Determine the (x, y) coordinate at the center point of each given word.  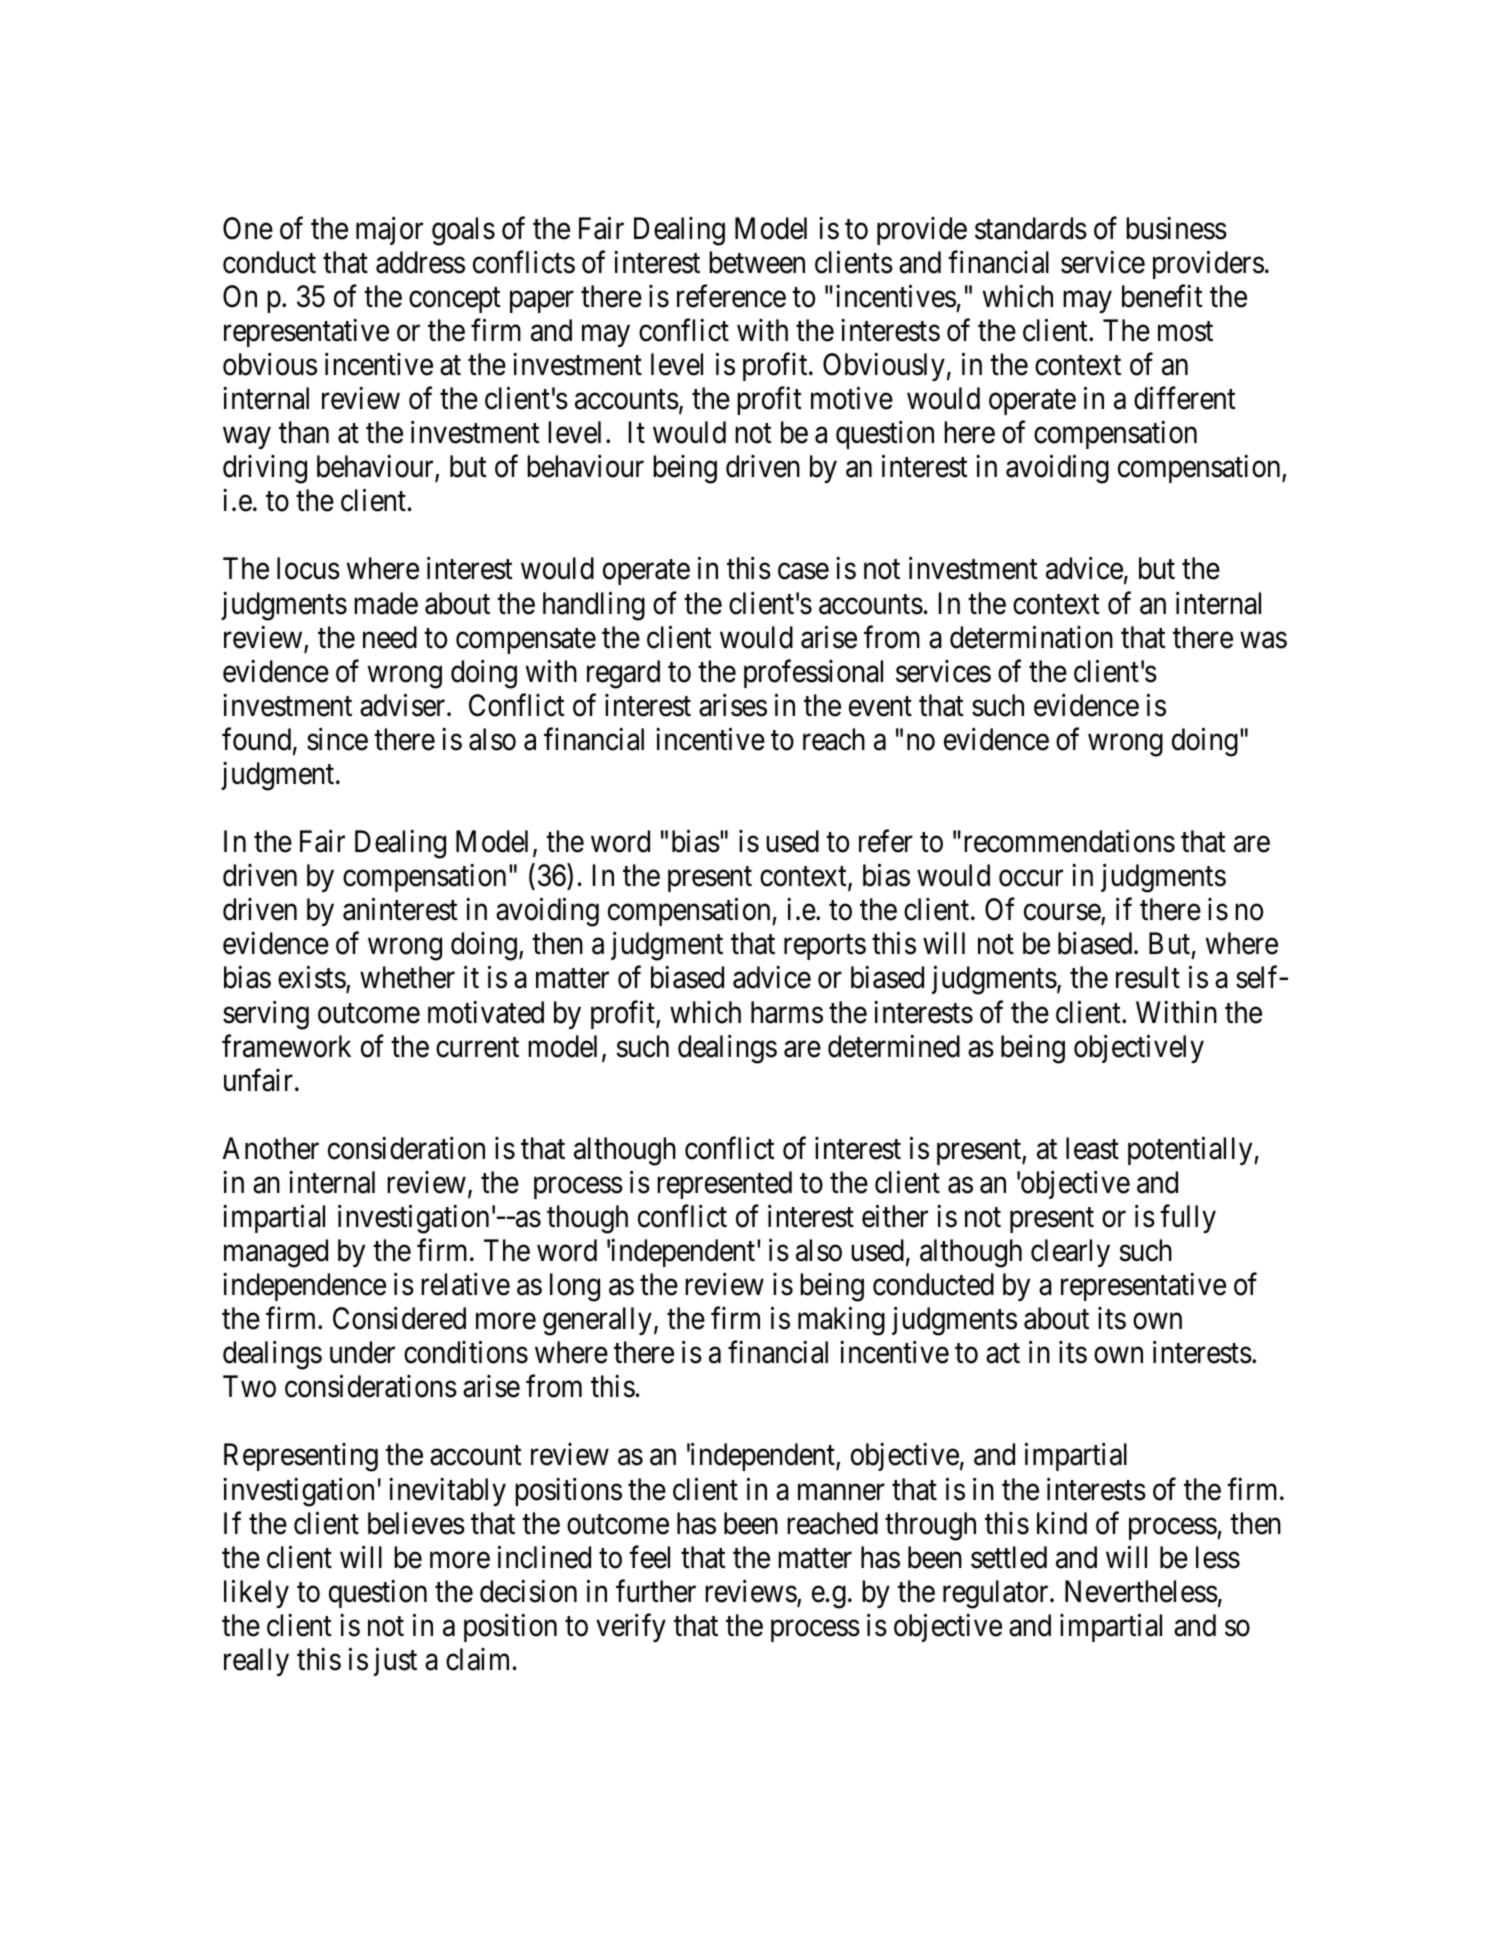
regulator (997, 1594)
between (757, 262)
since (337, 739)
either (895, 1216)
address (420, 262)
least (1092, 1148)
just (395, 1662)
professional (813, 674)
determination (1031, 637)
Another (271, 1148)
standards (1031, 228)
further (656, 1591)
